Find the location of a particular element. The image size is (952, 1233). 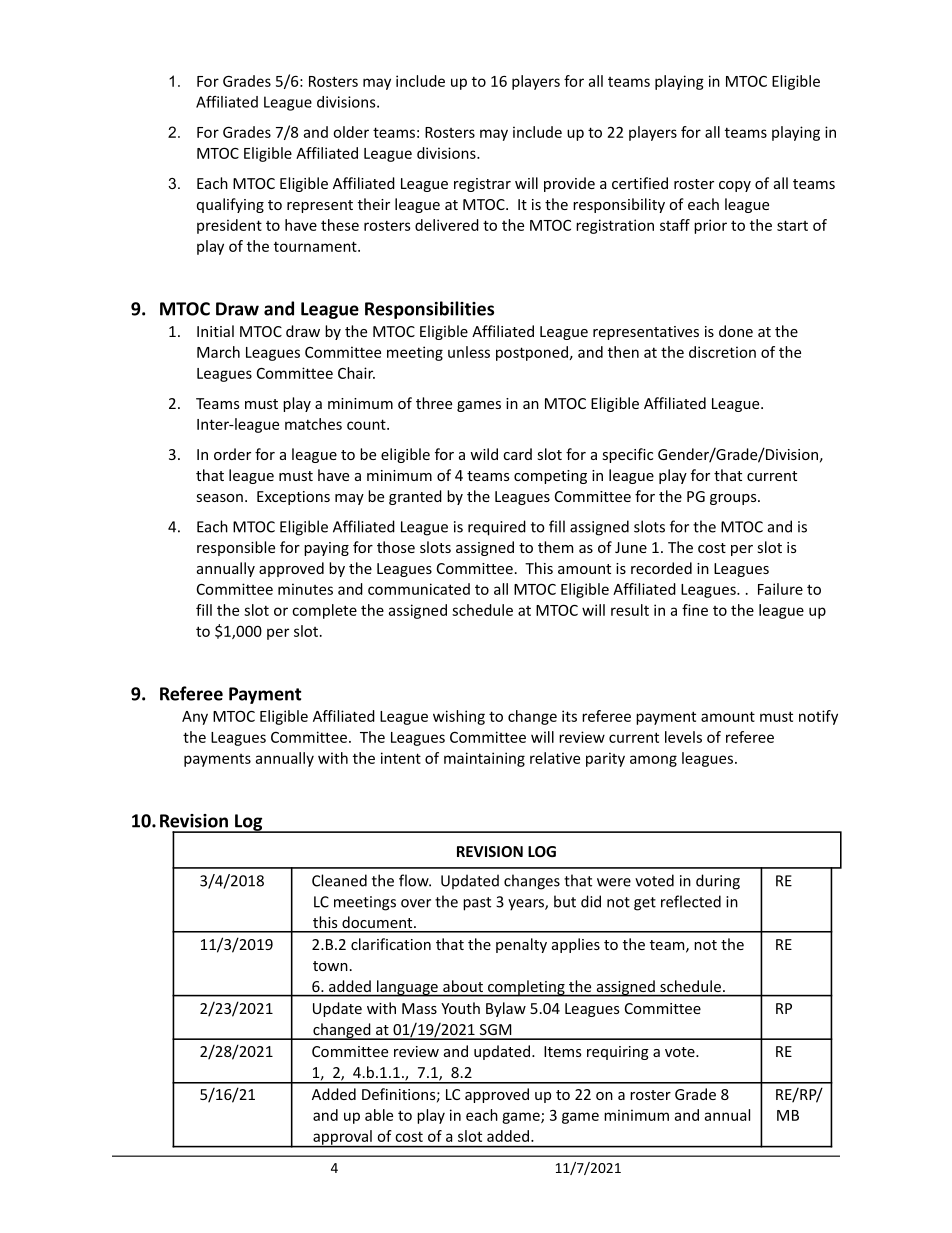

approval is located at coordinates (342, 1138).
